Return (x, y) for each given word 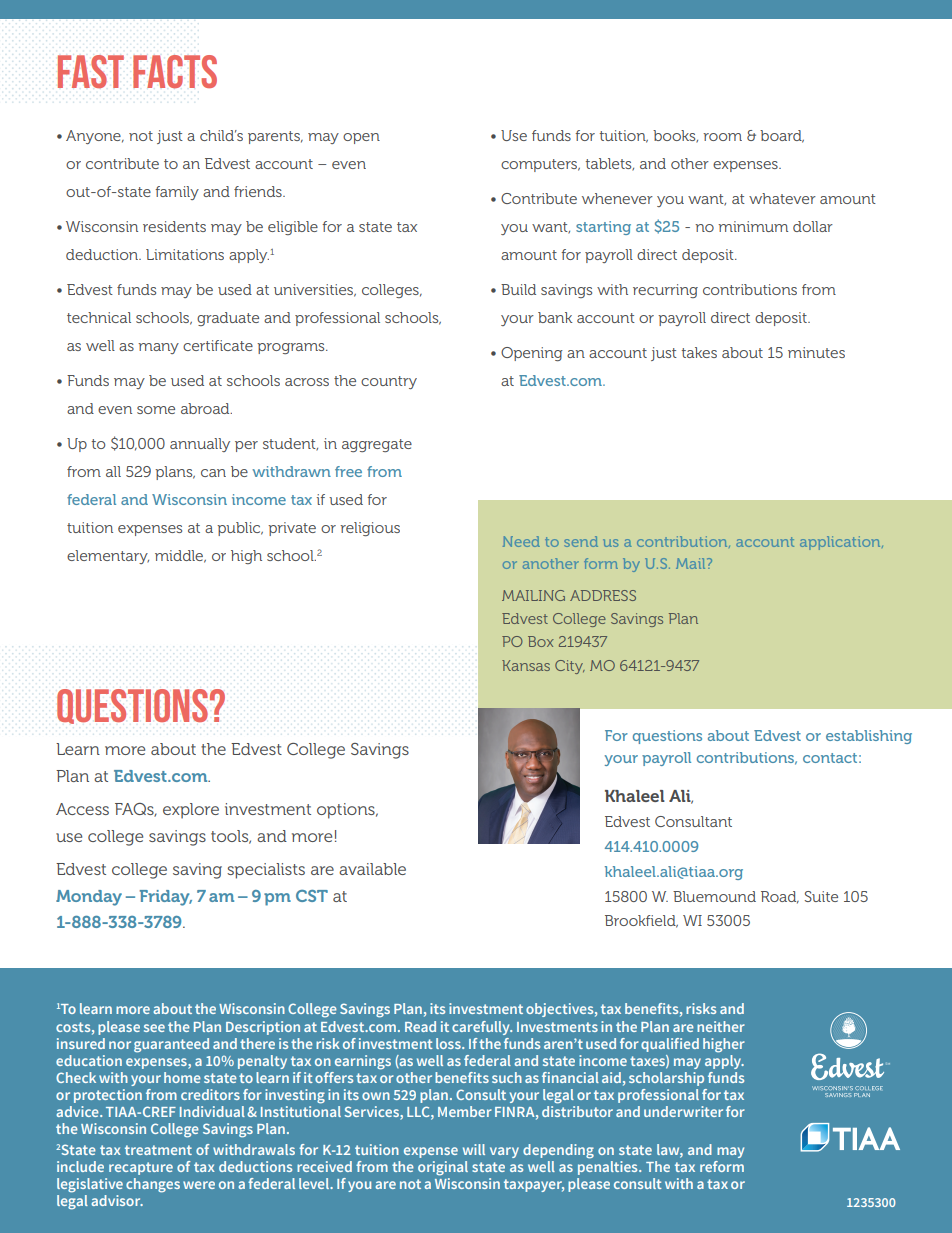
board (782, 136)
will (474, 1149)
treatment (158, 1150)
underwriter (683, 1111)
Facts (175, 72)
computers (540, 165)
